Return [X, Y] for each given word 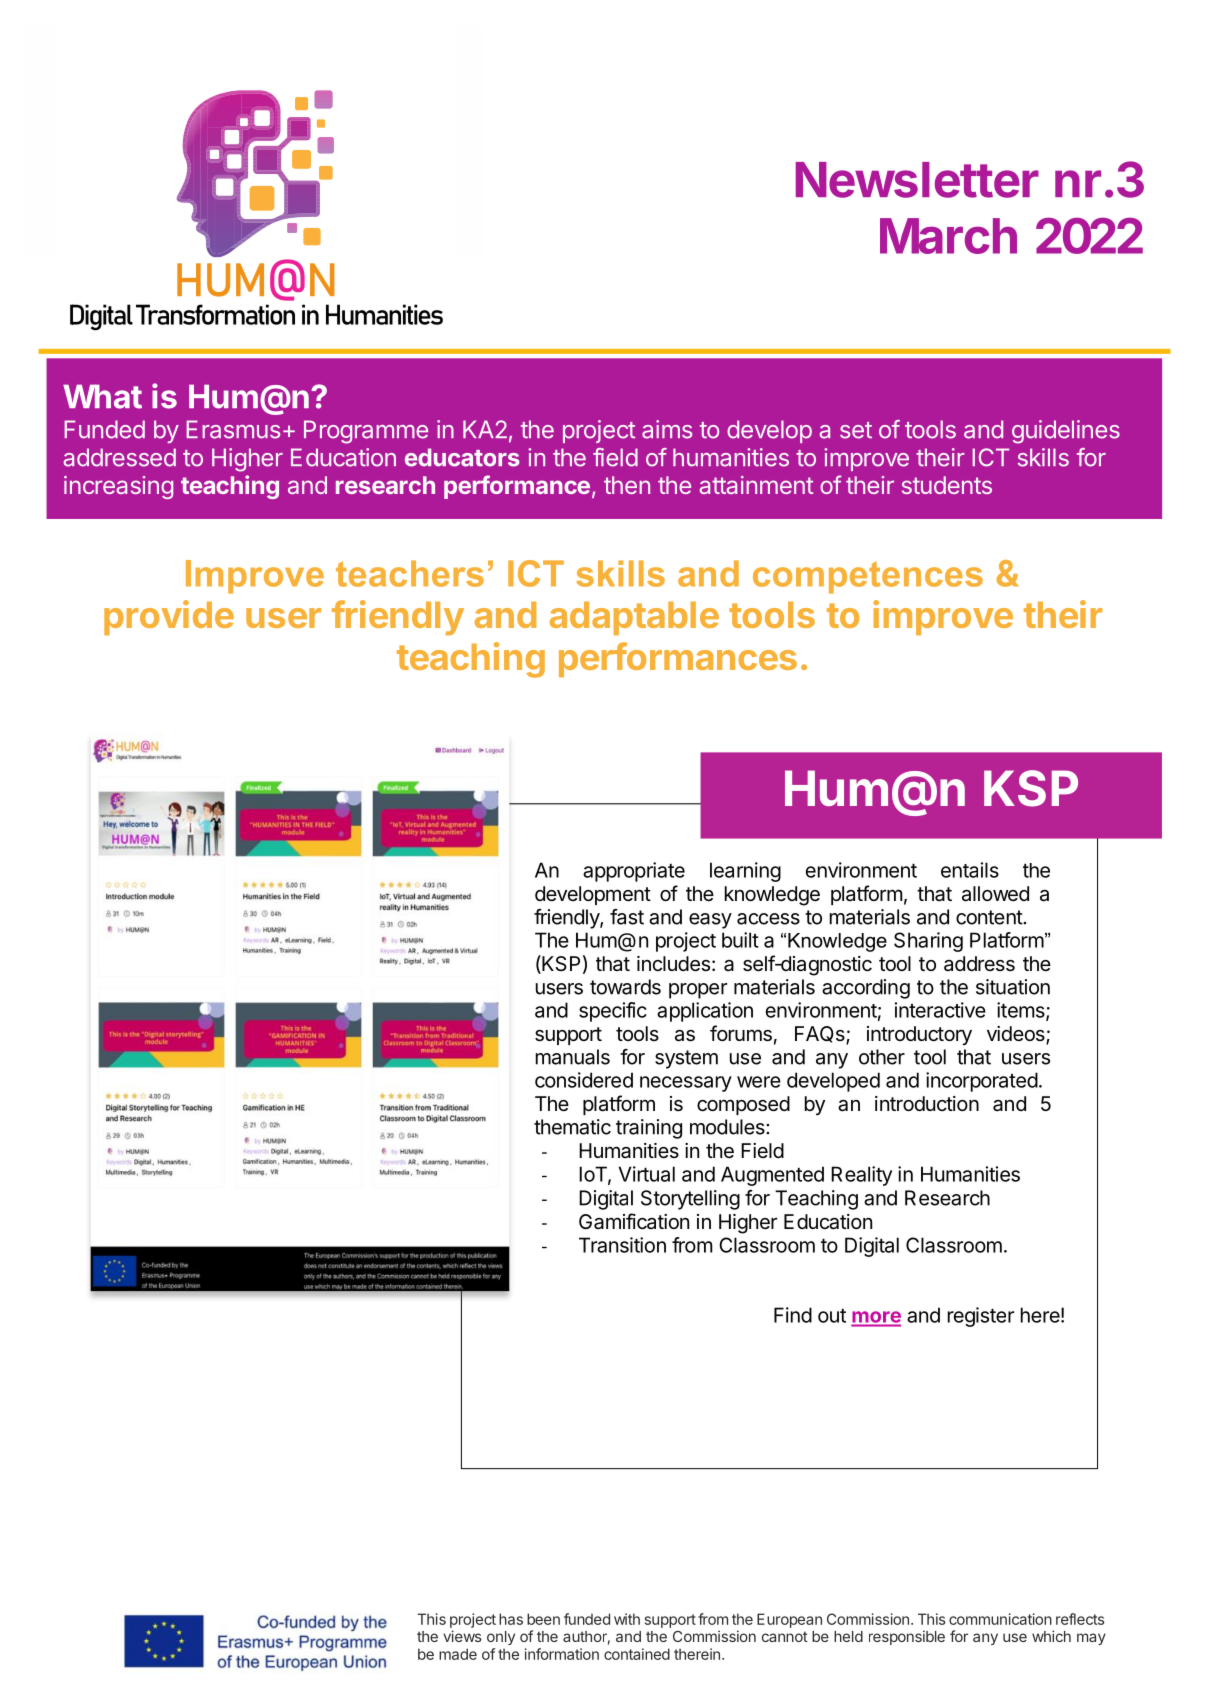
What [102, 396]
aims [667, 429]
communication [1000, 1619]
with [627, 1619]
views [462, 1636]
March [948, 236]
